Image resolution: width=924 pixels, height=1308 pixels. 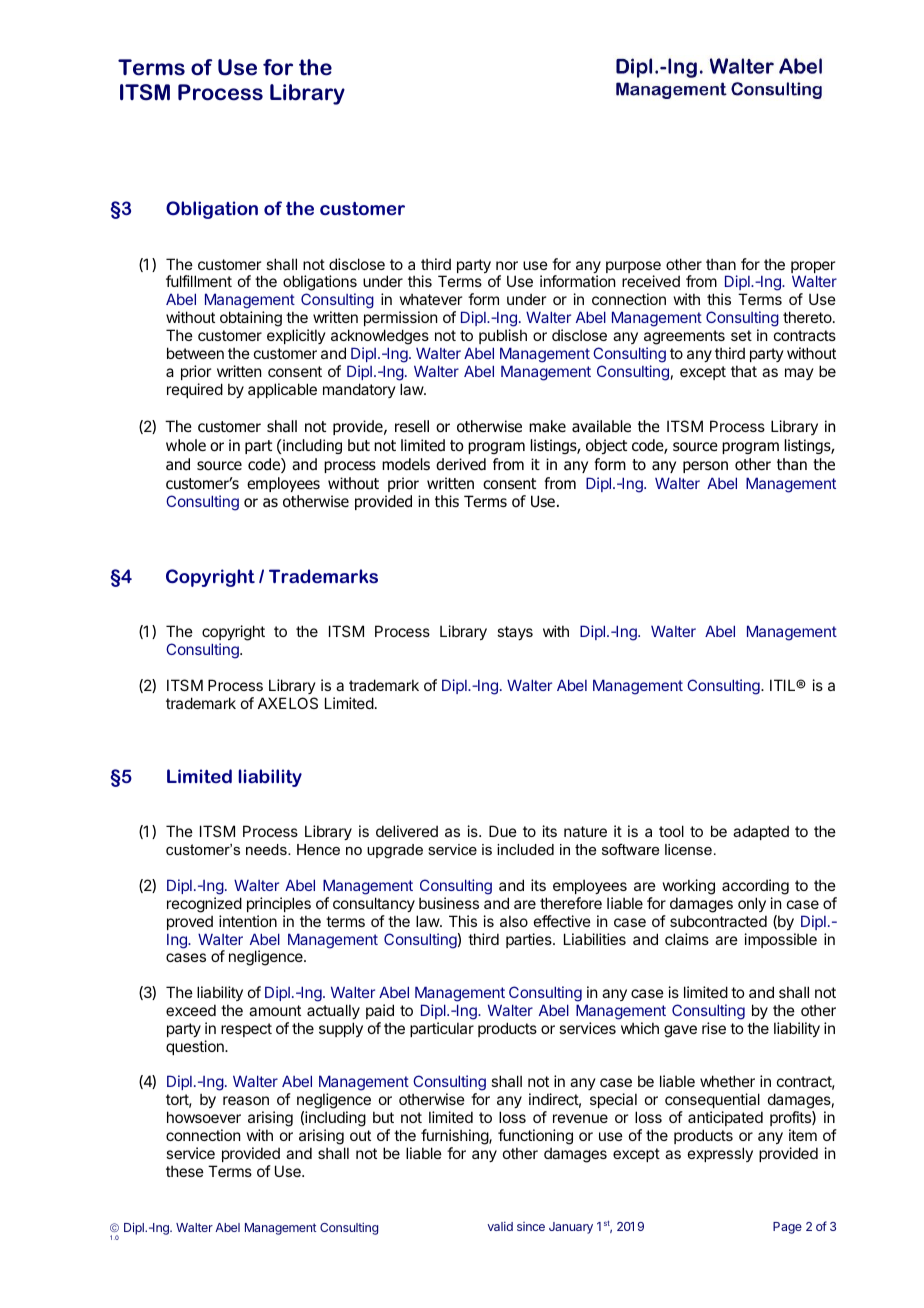 I want to click on these, so click(x=185, y=1171).
